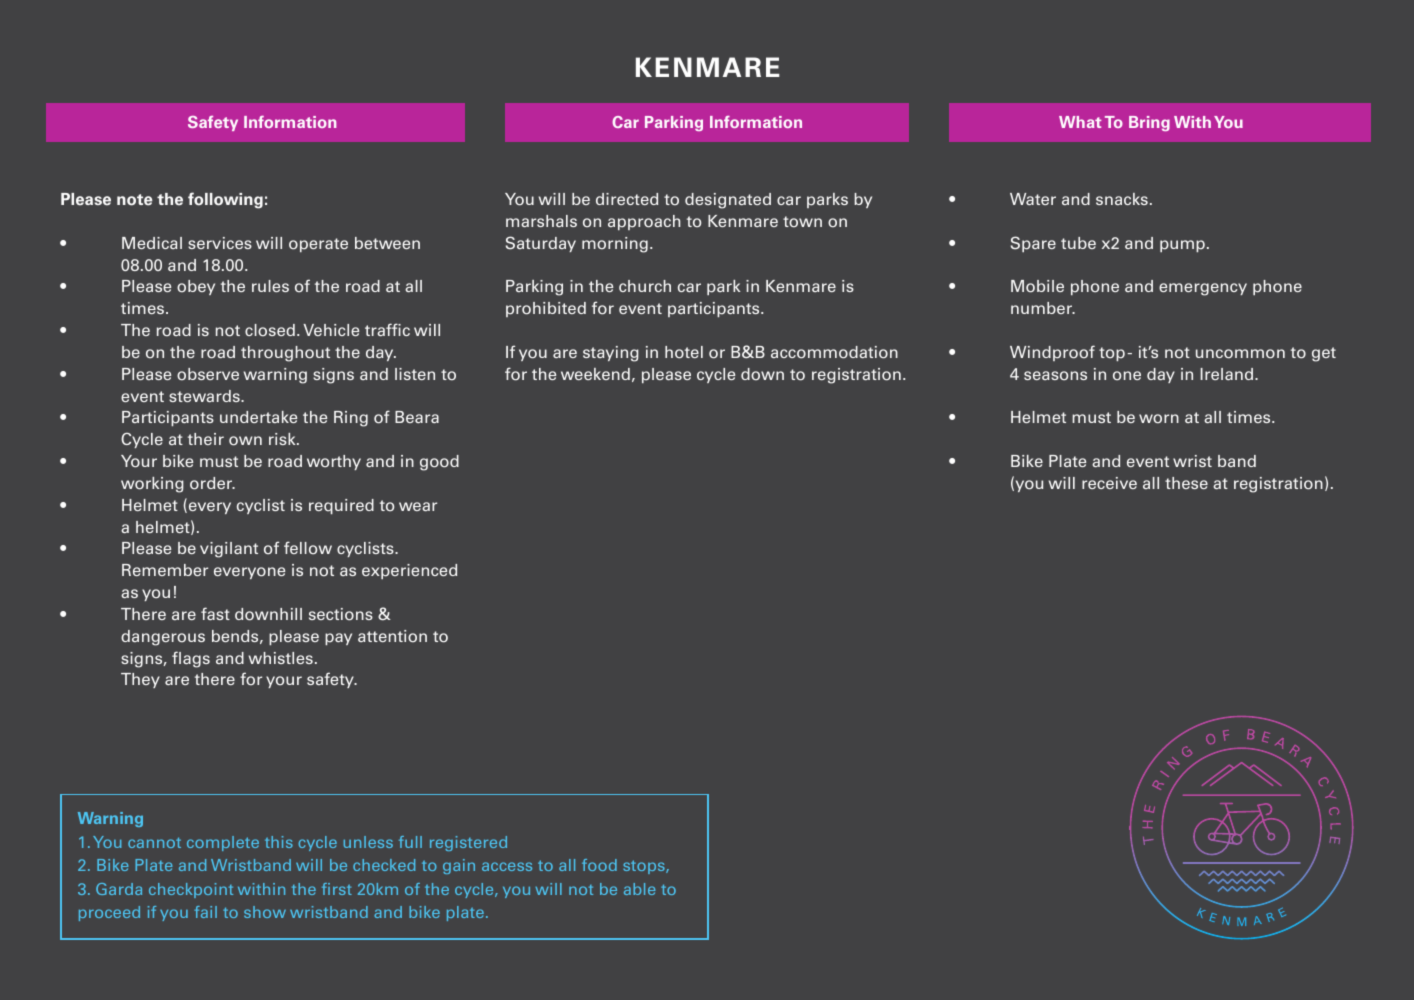 The height and width of the screenshot is (1000, 1414). Describe the element at coordinates (225, 200) in the screenshot. I see `following` at that location.
